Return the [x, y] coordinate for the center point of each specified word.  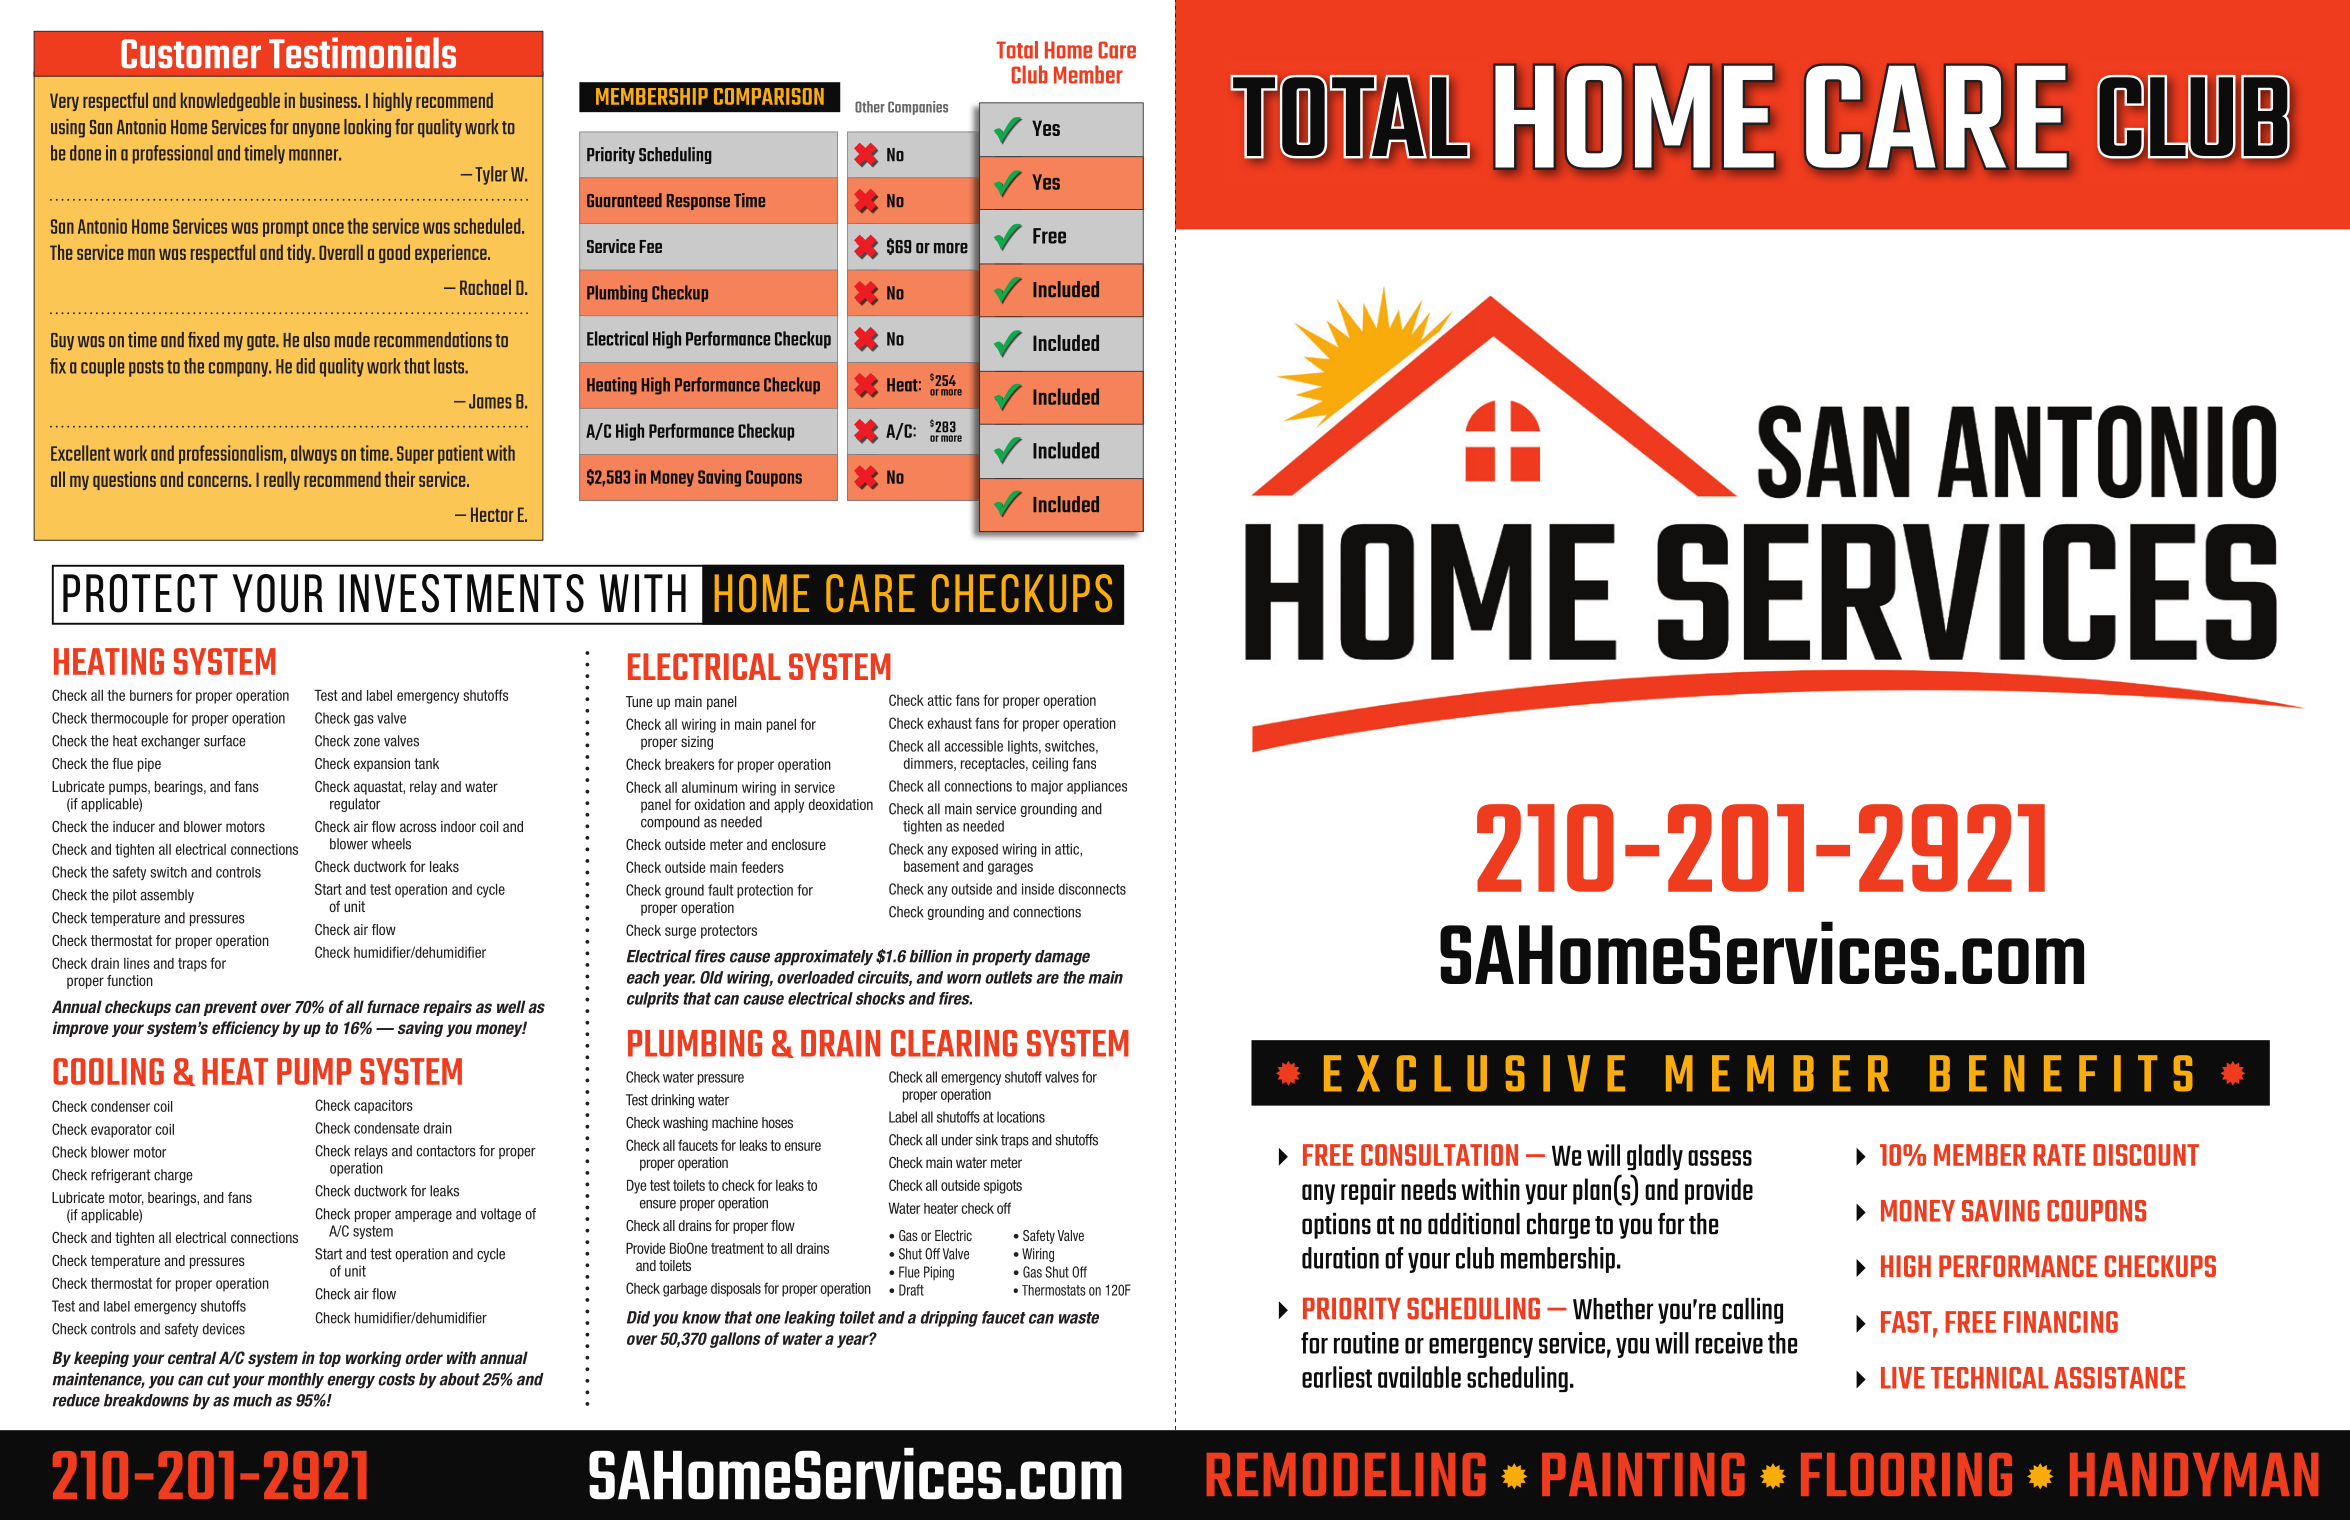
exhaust [950, 723]
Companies [918, 108]
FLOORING [1906, 1474]
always [314, 454]
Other [870, 107]
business [329, 100]
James [490, 401]
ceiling [1050, 765]
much [252, 1400]
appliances [1097, 787]
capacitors [383, 1107]
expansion [382, 765]
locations [1021, 1117]
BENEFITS [2061, 1073]
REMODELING [1346, 1474]
